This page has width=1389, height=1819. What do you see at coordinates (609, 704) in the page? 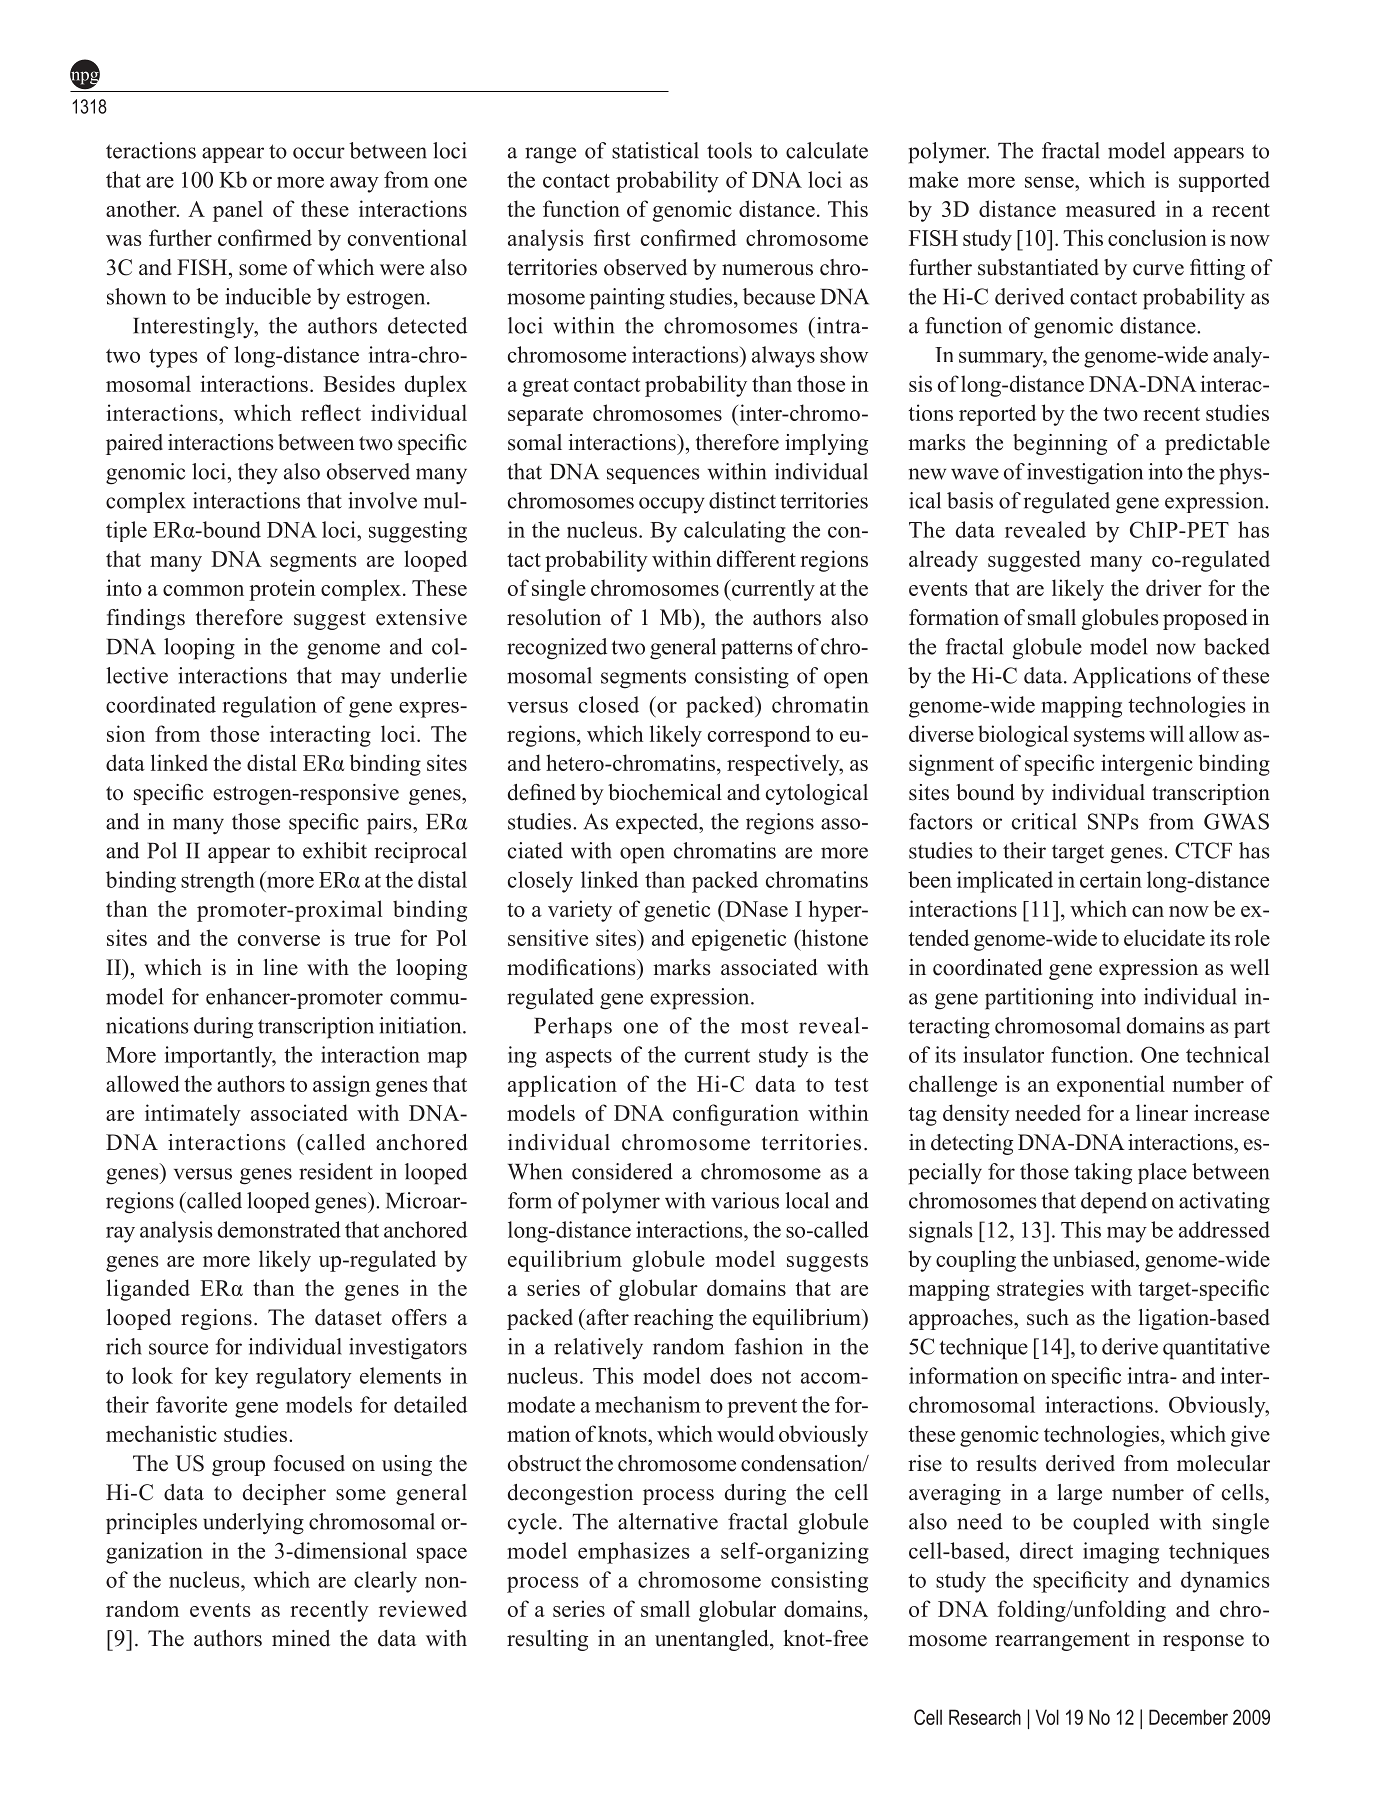
I see `closed` at bounding box center [609, 704].
